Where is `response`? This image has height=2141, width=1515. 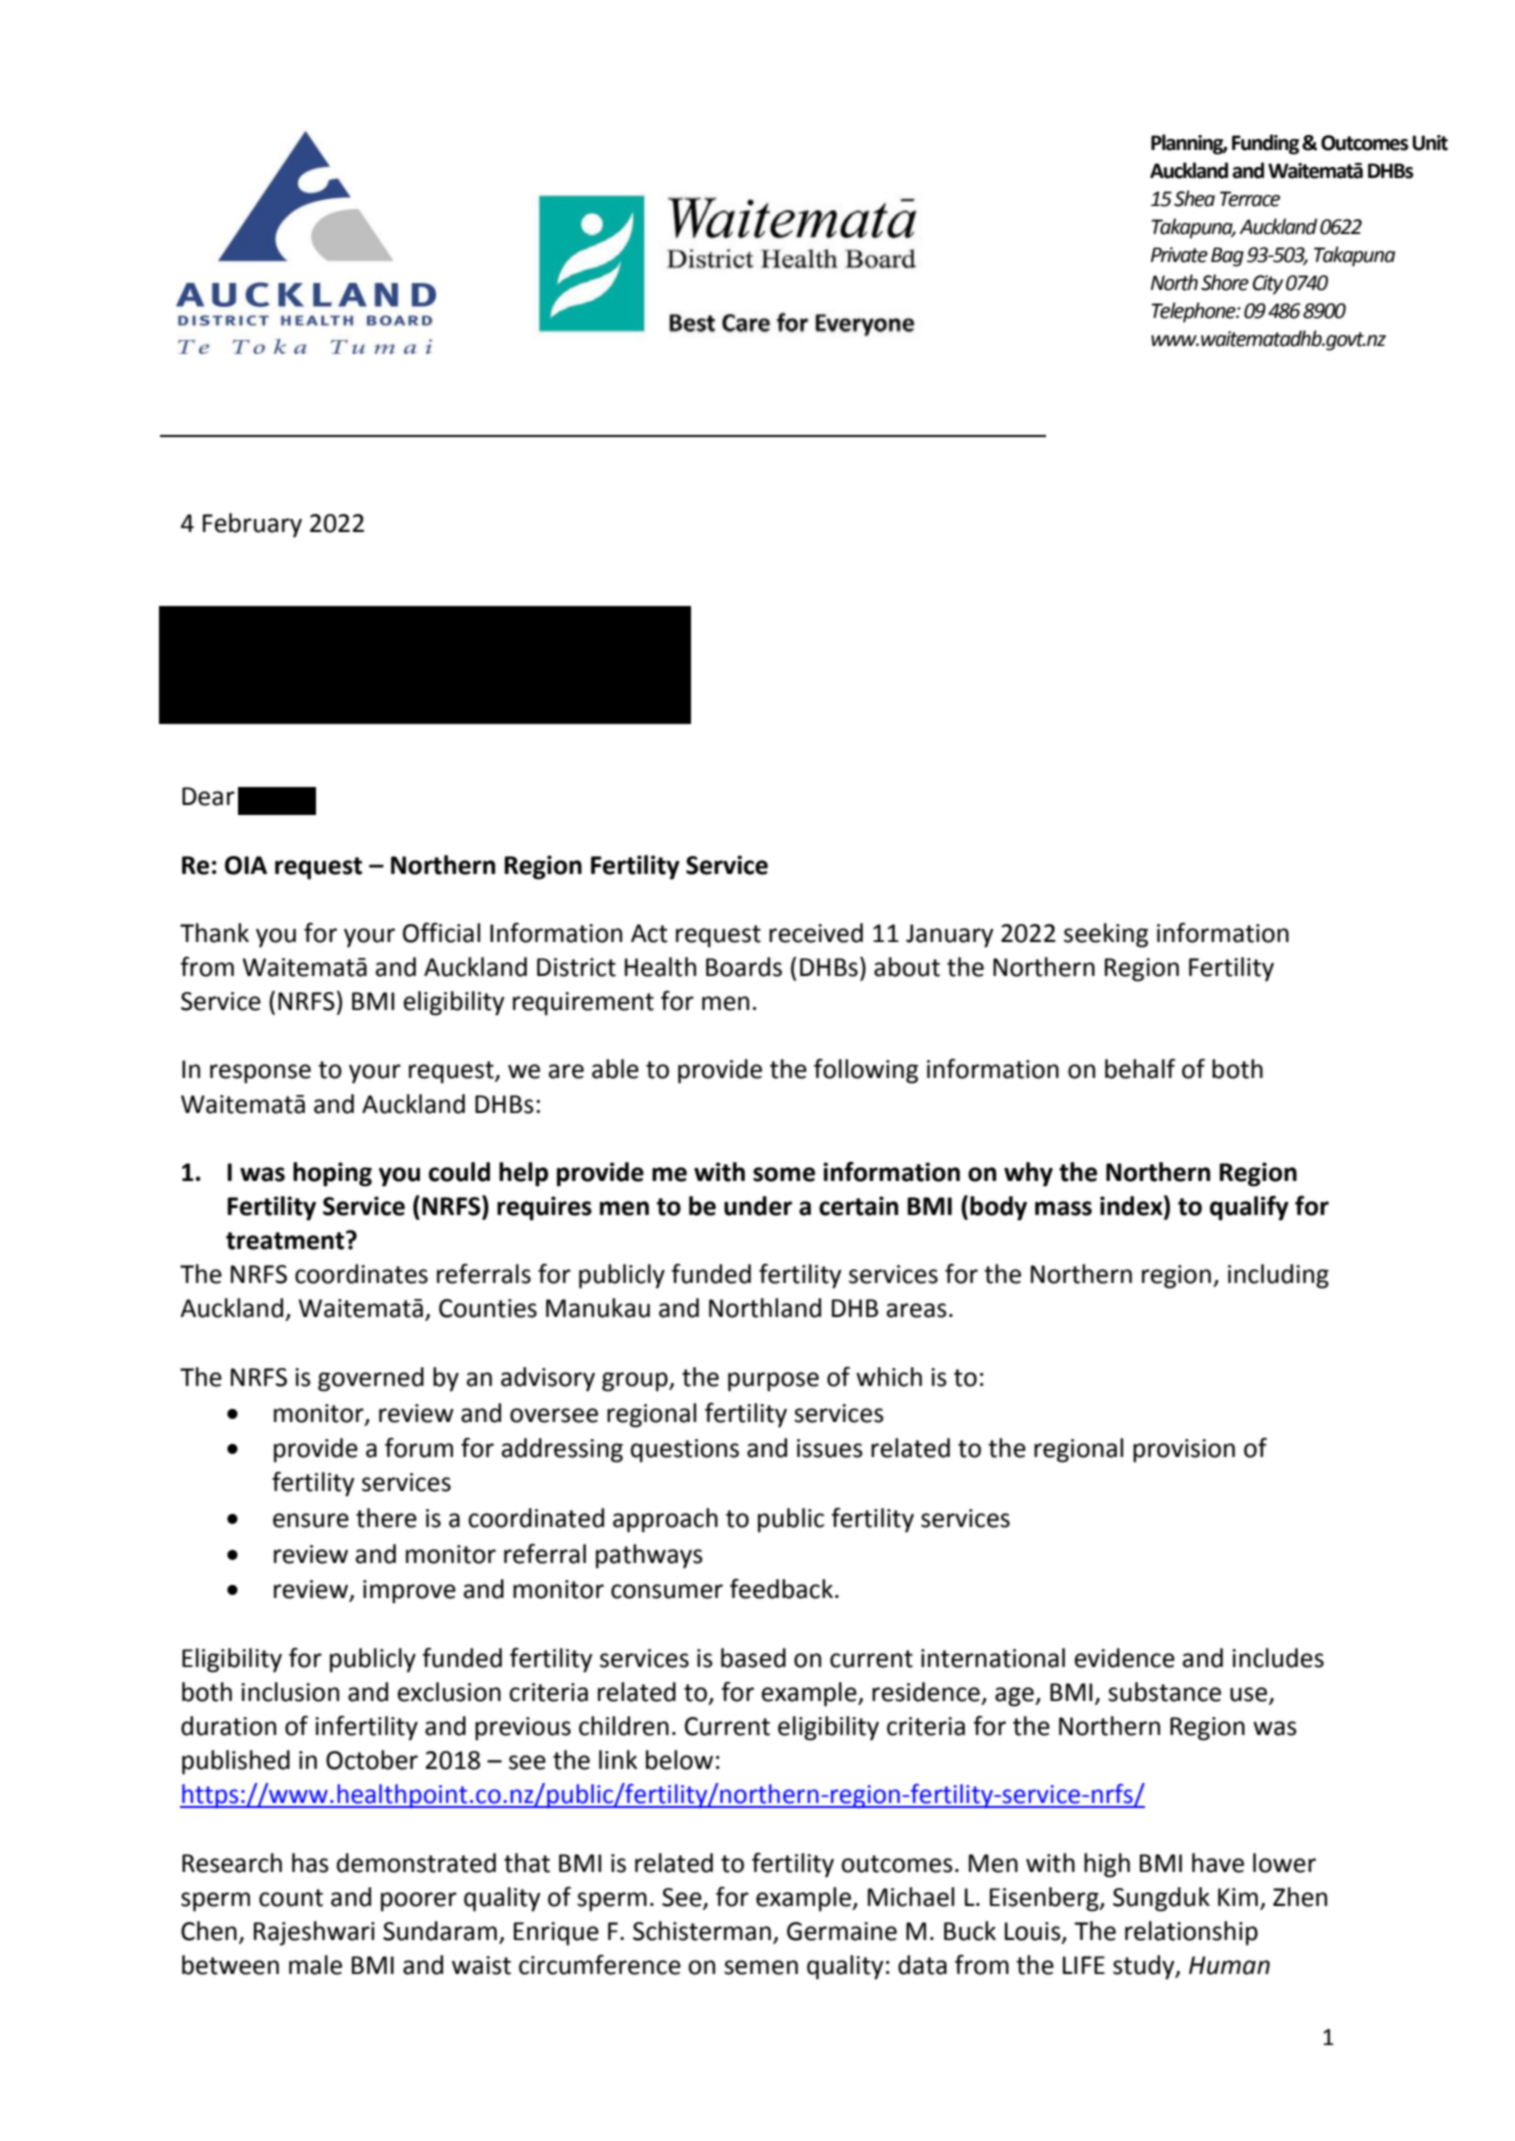
response is located at coordinates (260, 1074).
